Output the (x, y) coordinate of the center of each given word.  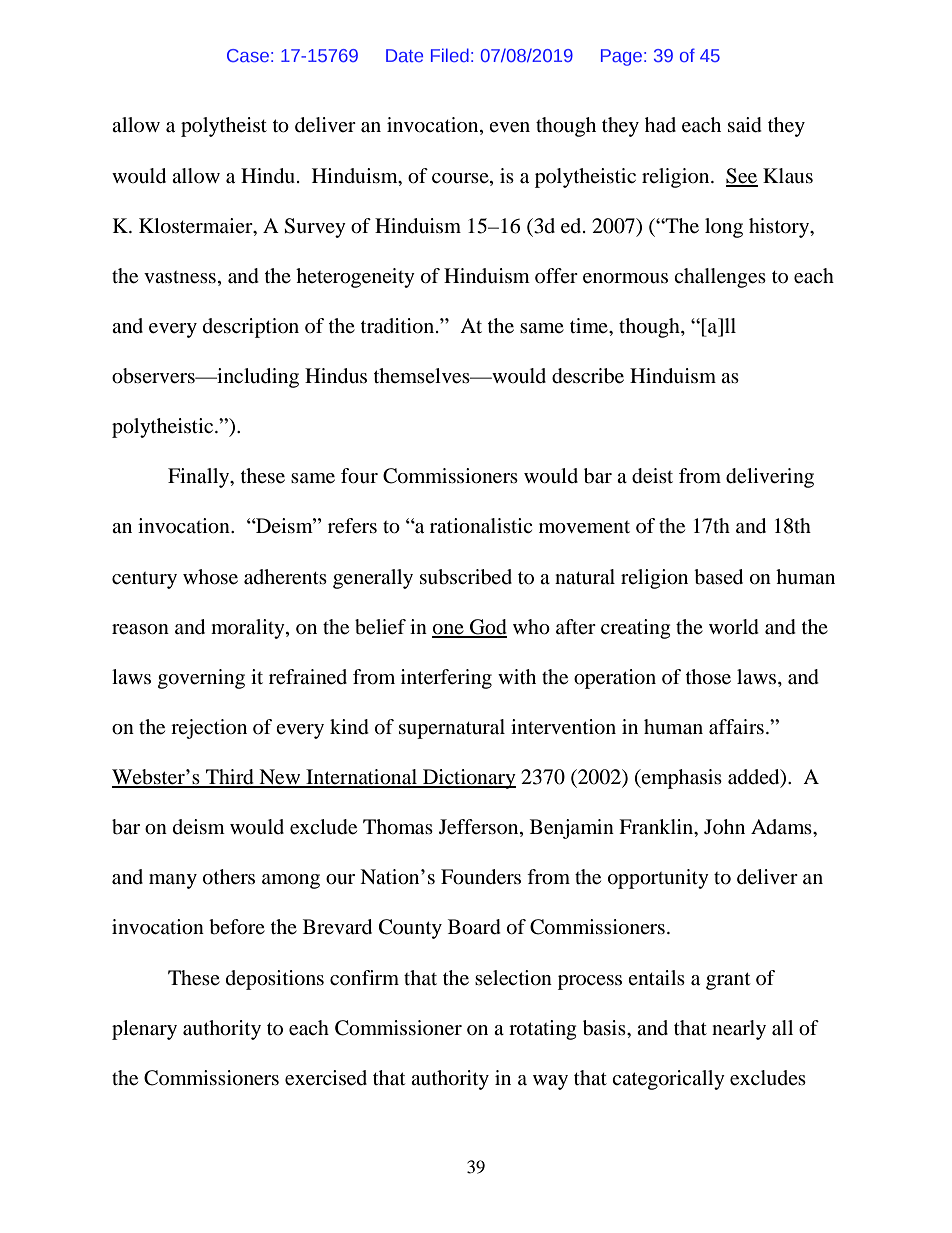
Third (230, 778)
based (718, 577)
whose (210, 577)
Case (248, 55)
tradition (399, 326)
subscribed (466, 577)
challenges (720, 278)
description (251, 328)
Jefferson (480, 828)
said (745, 125)
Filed (450, 55)
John (724, 826)
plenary (144, 1030)
